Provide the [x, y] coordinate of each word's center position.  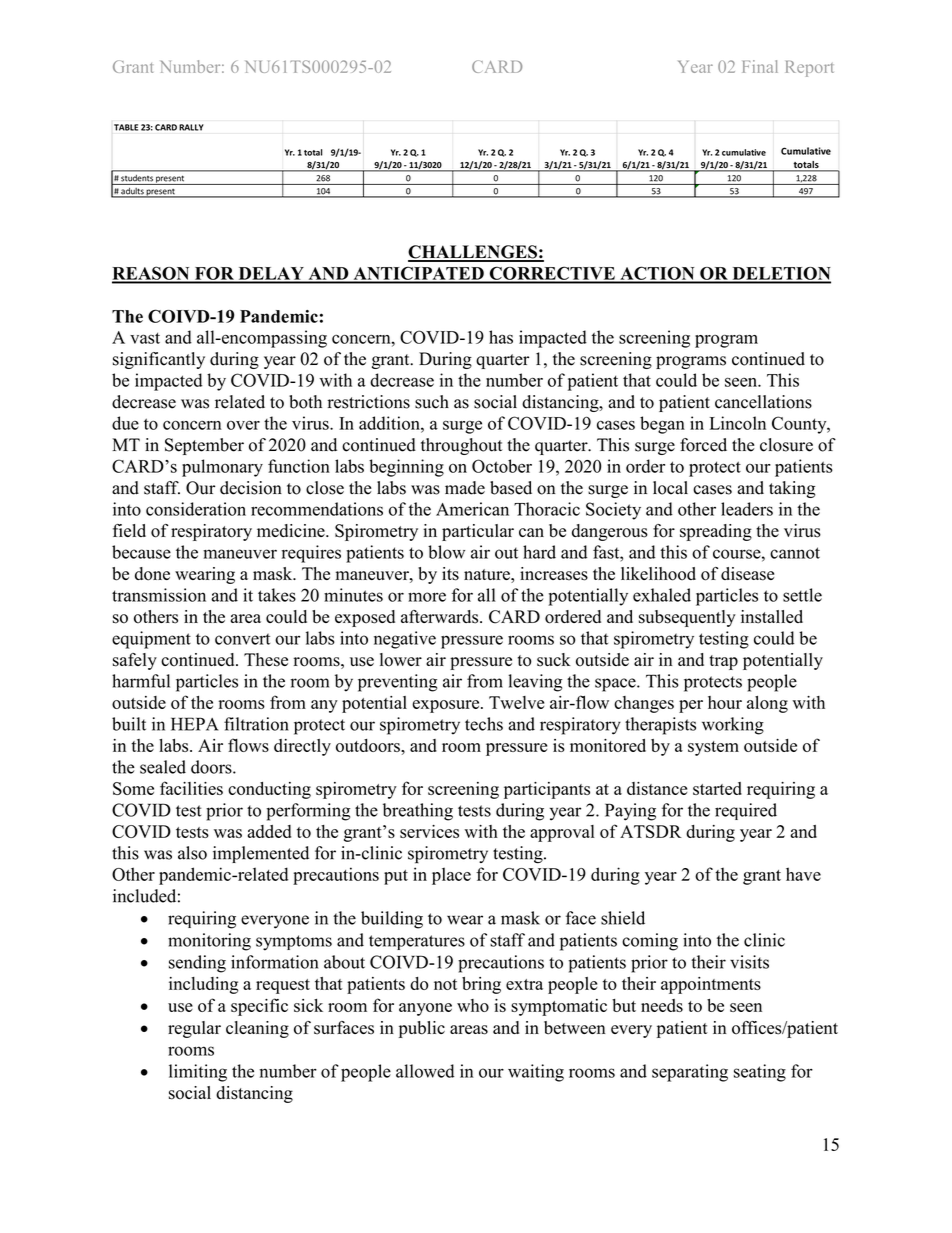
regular [194, 1029]
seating [760, 1073]
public [422, 1029]
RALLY [191, 127]
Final [760, 66]
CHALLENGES [473, 253]
